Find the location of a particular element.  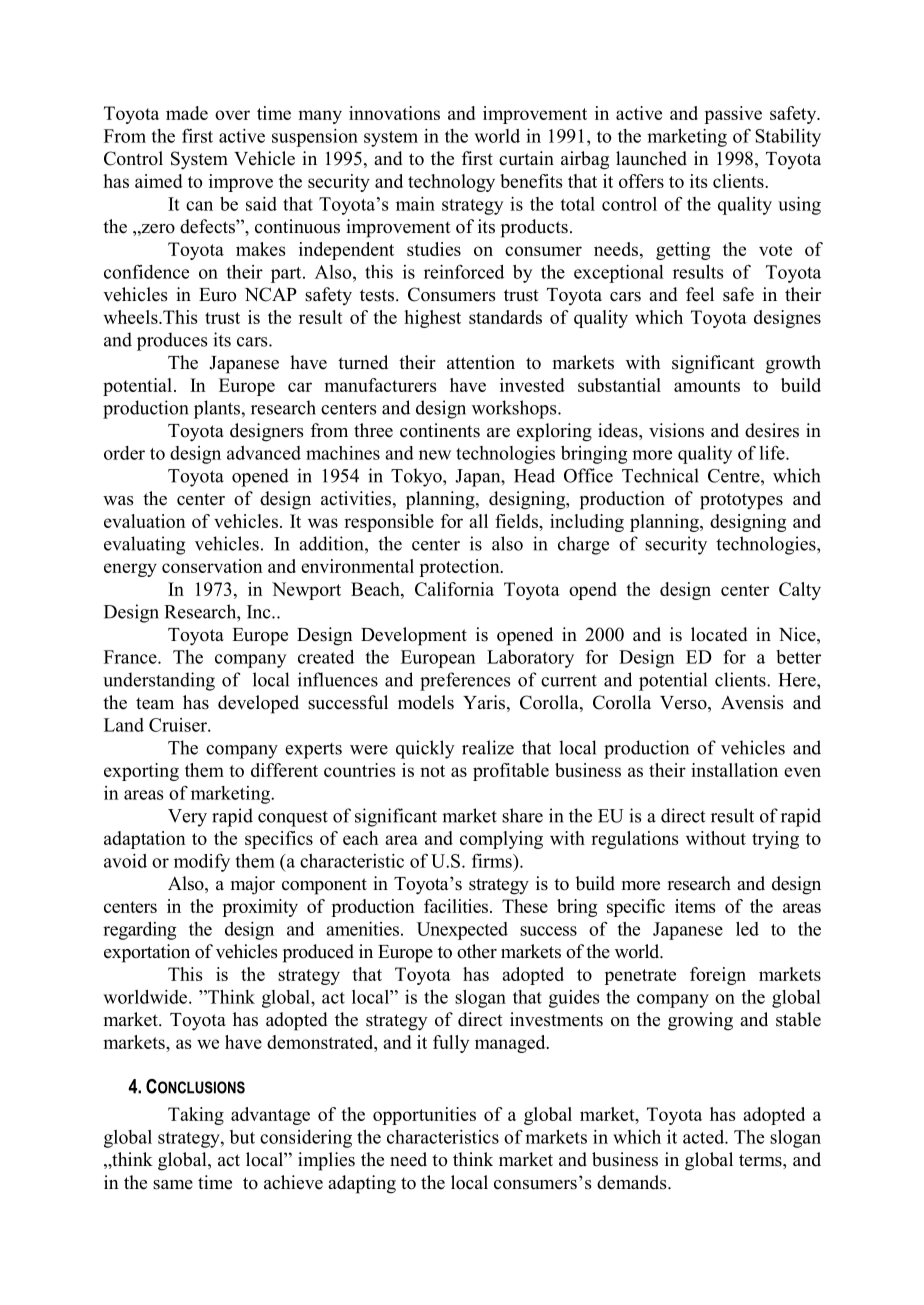

understanding is located at coordinates (159, 681).
